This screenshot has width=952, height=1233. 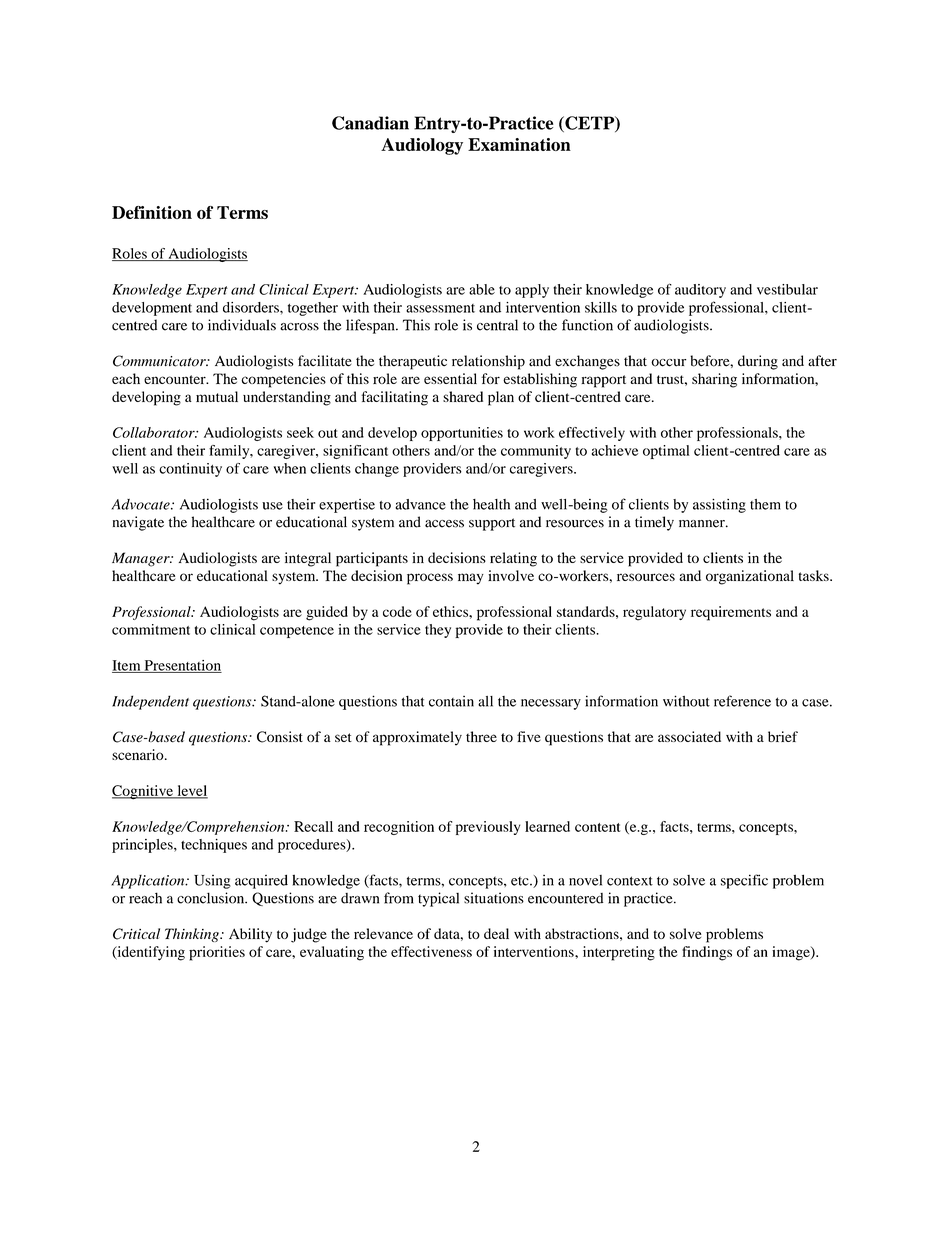 I want to click on brief, so click(x=783, y=736).
